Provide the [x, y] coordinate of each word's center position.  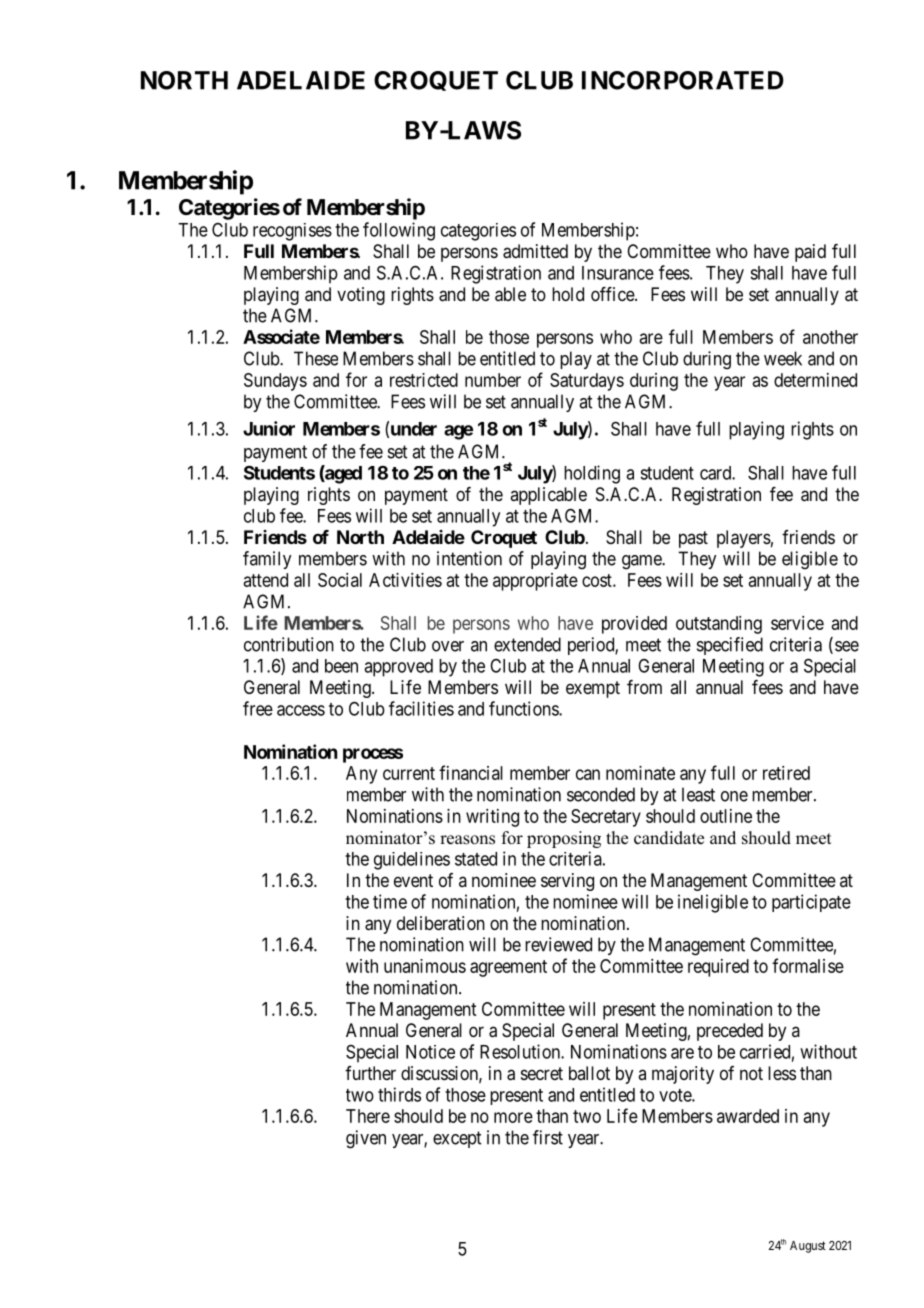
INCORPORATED [683, 80]
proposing [564, 839]
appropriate [535, 582]
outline [726, 816]
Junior [269, 428]
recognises [292, 232]
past [693, 539]
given [366, 1139]
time [390, 901]
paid [810, 253]
